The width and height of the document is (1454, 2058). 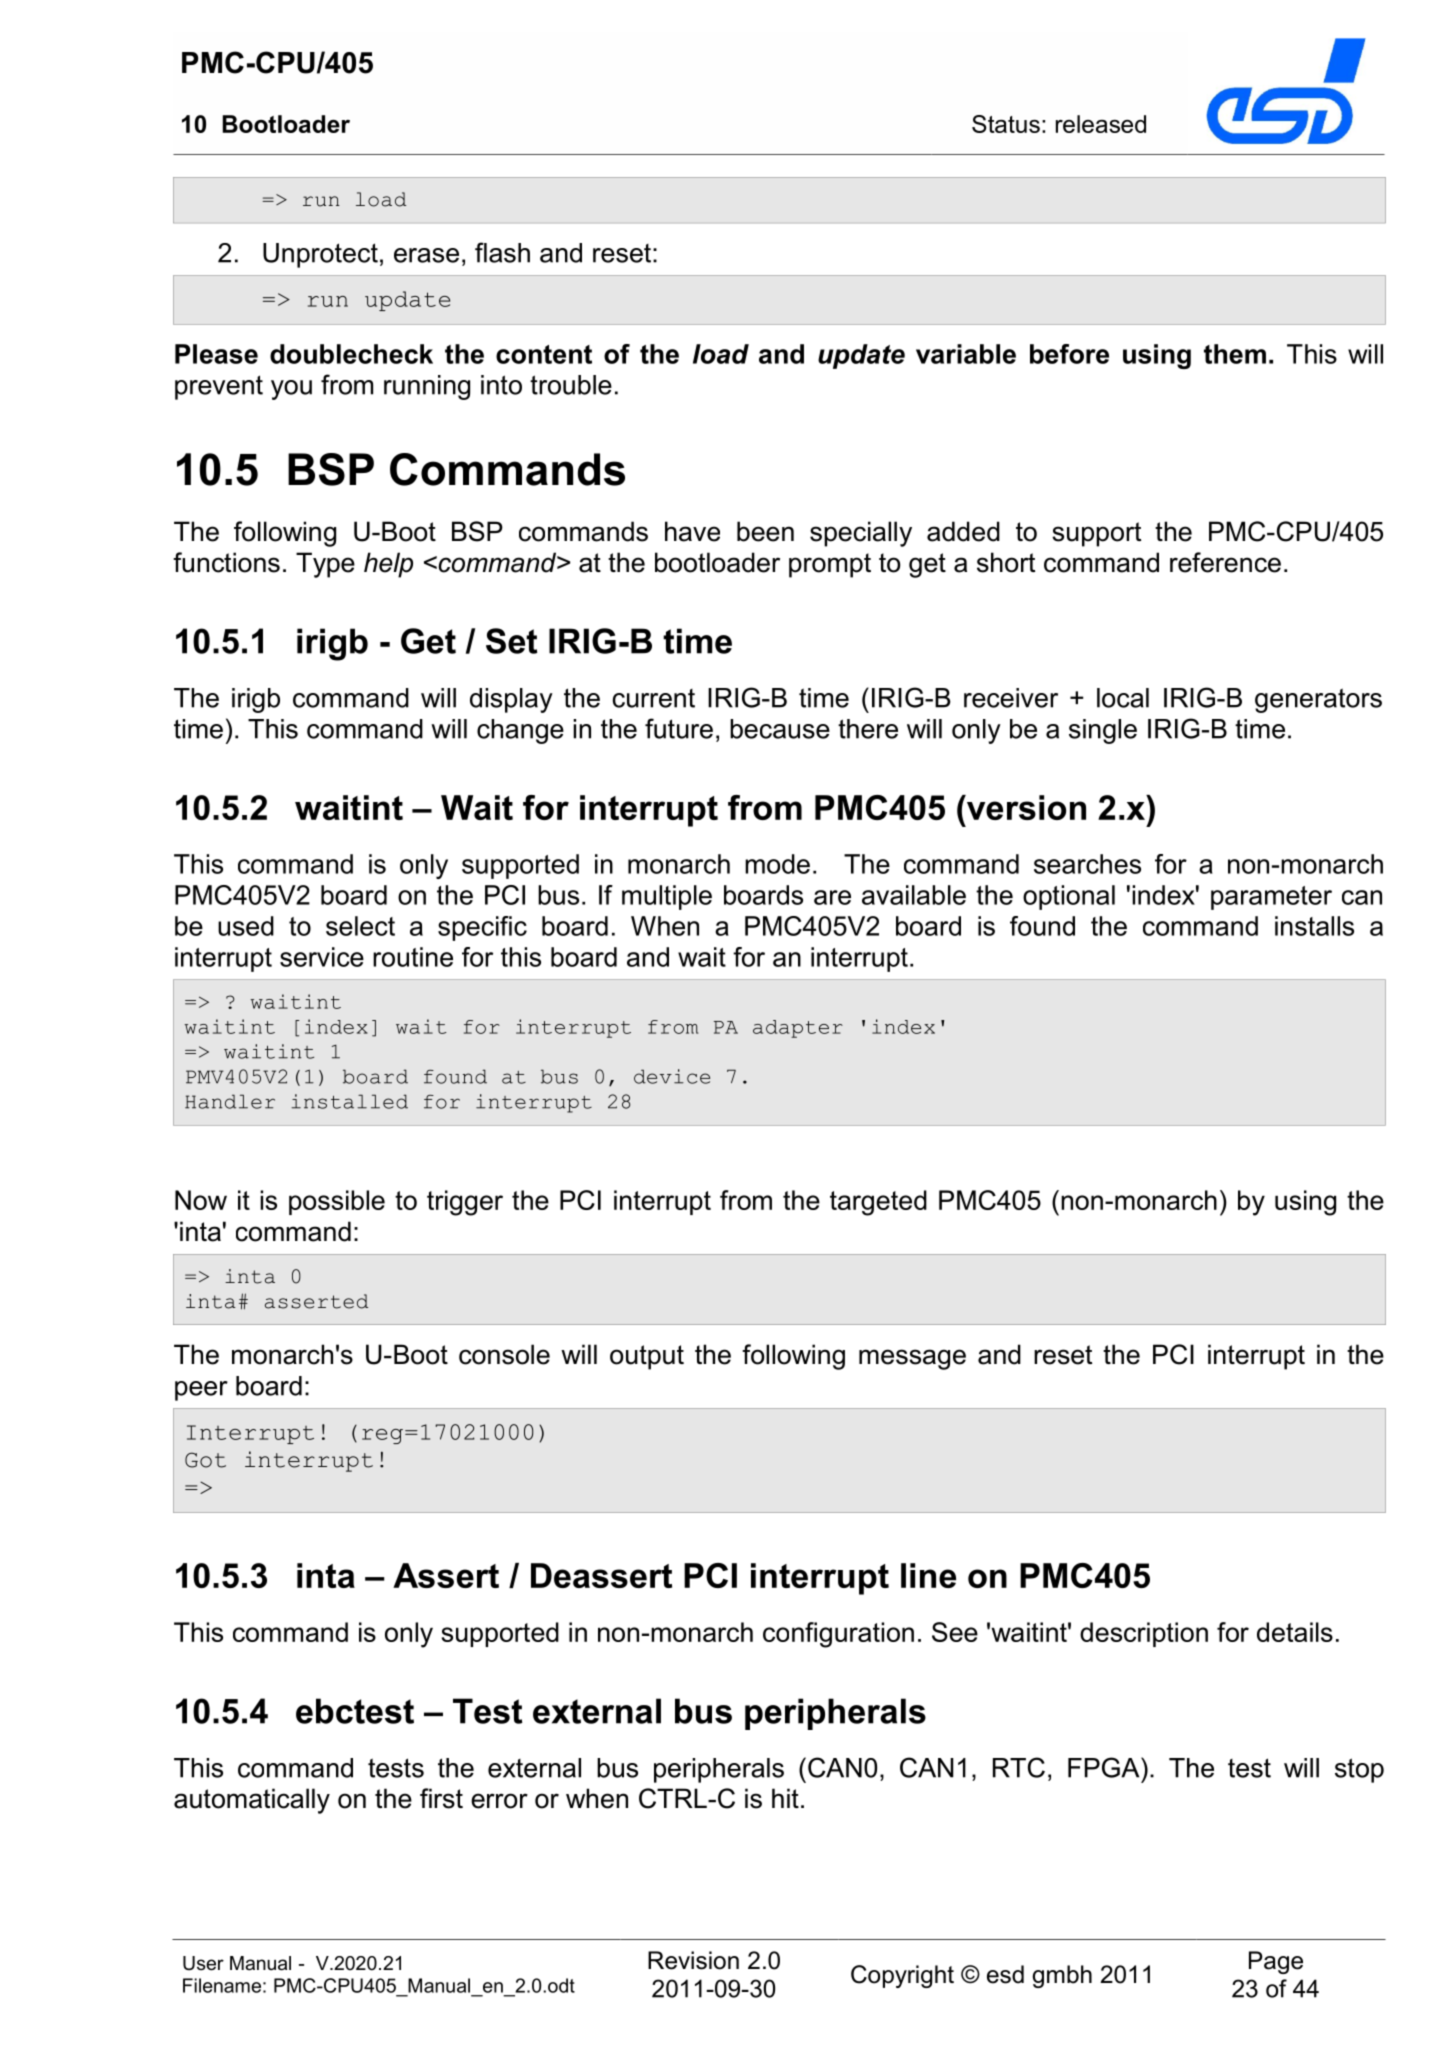 What do you see at coordinates (780, 729) in the document?
I see `because` at bounding box center [780, 729].
